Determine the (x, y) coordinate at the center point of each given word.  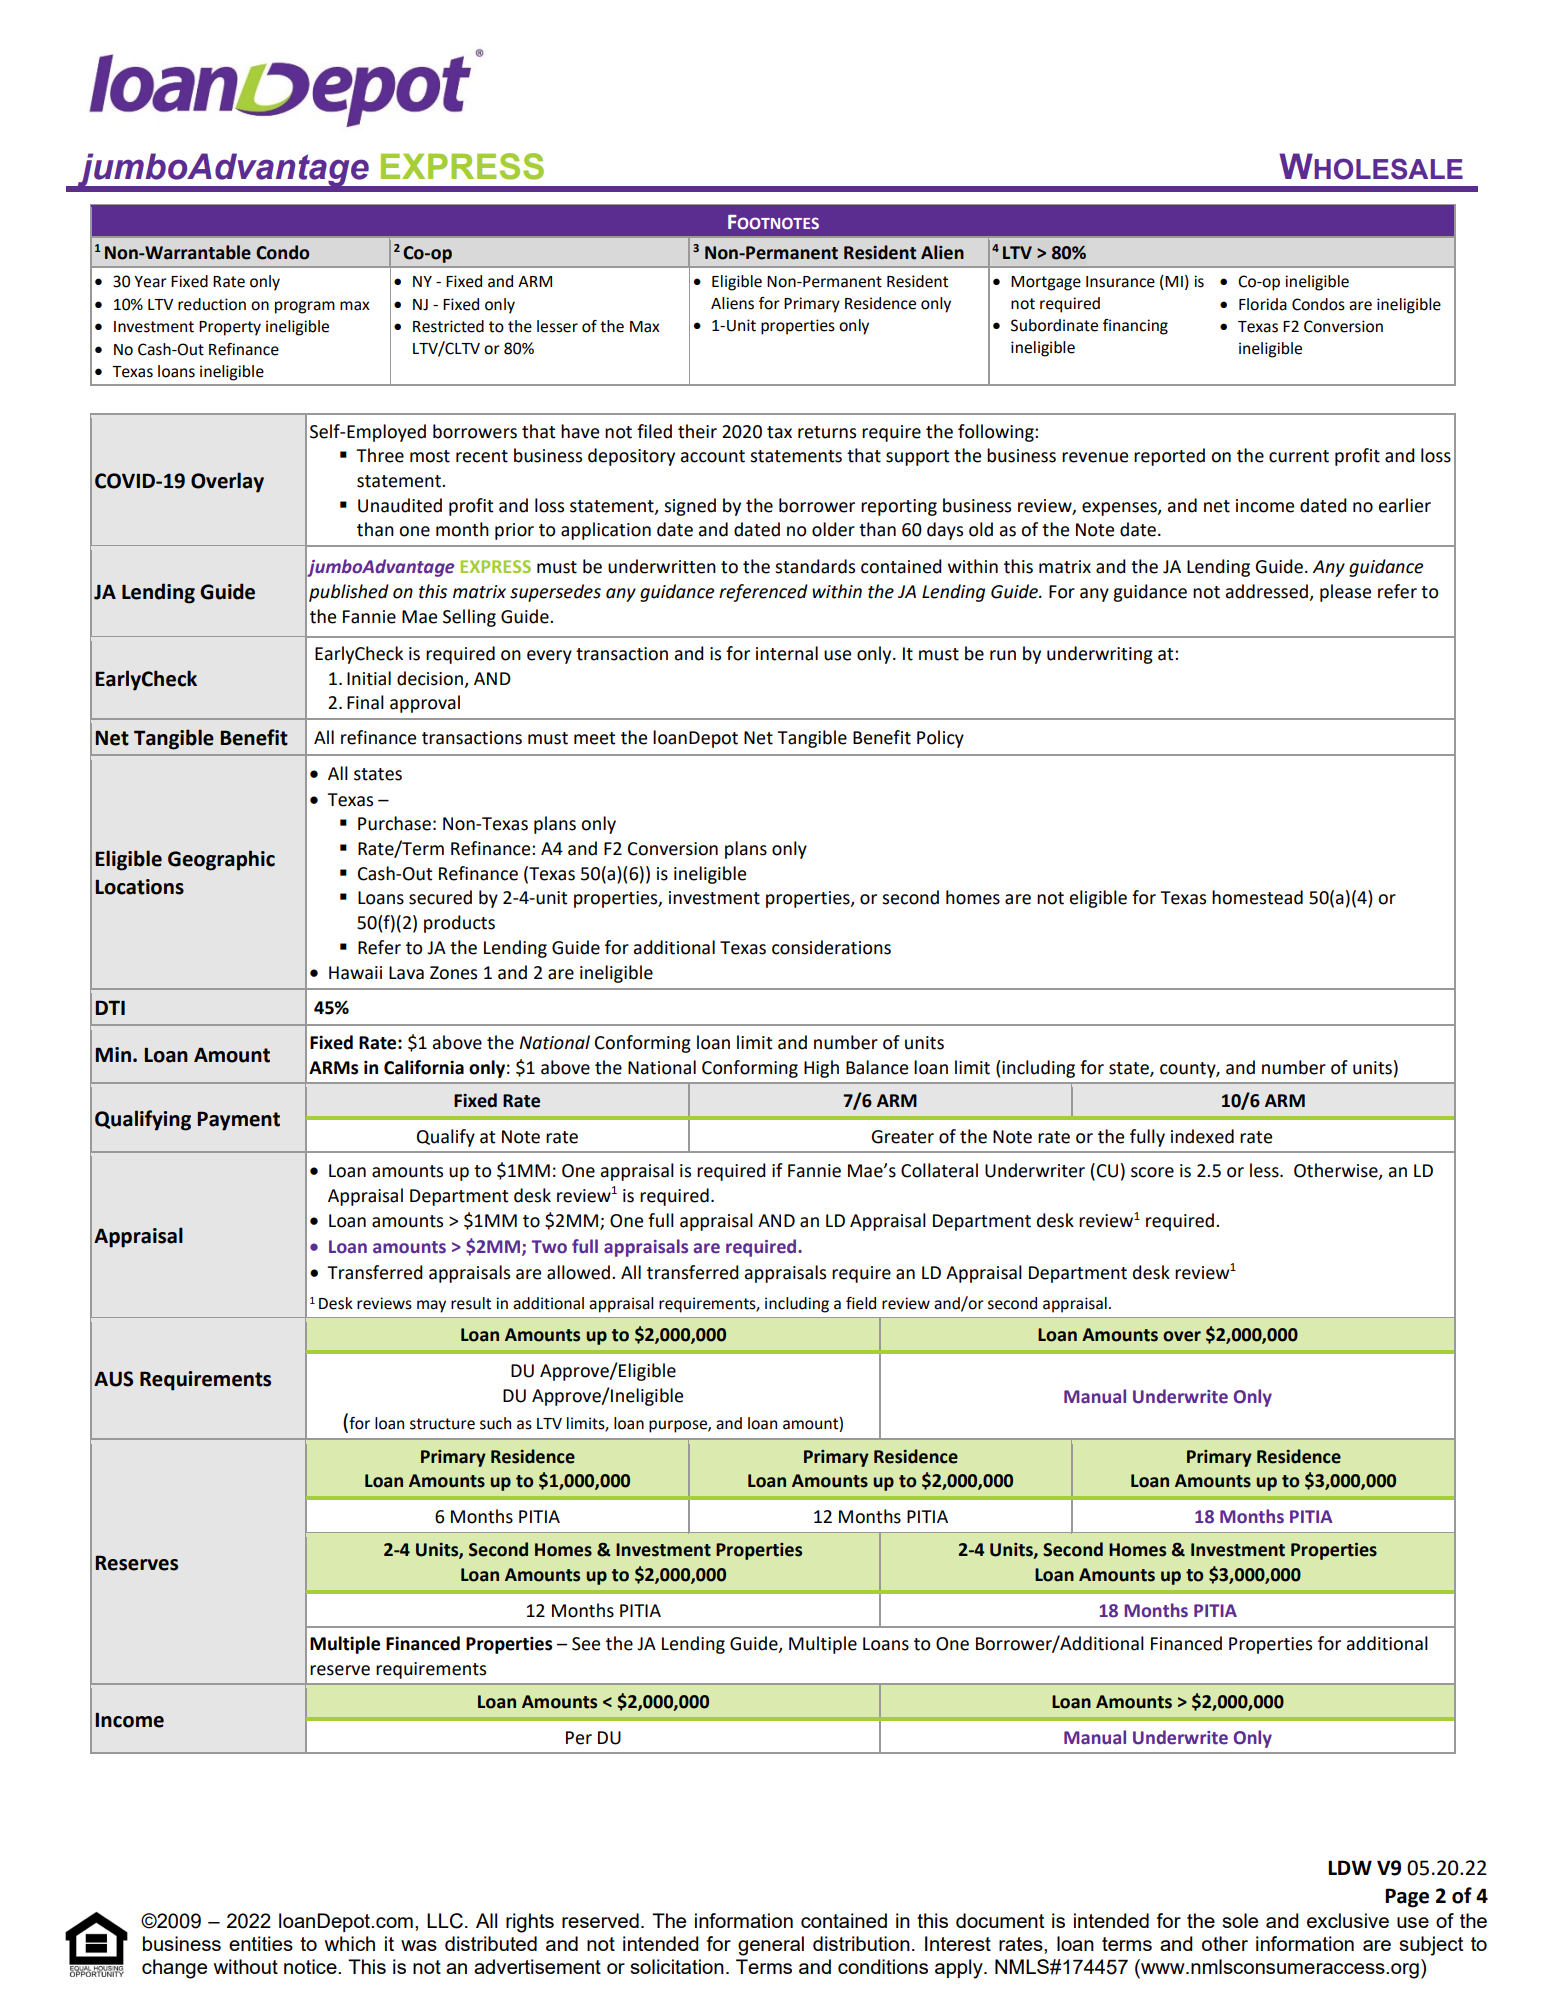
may (431, 1306)
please (1345, 593)
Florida (1263, 304)
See (586, 1644)
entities (261, 1943)
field (861, 1303)
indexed (1202, 1136)
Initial (369, 678)
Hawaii (355, 973)
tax (779, 432)
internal (787, 653)
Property (230, 328)
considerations (831, 947)
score (1152, 1172)
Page (1407, 1898)
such (495, 1423)
